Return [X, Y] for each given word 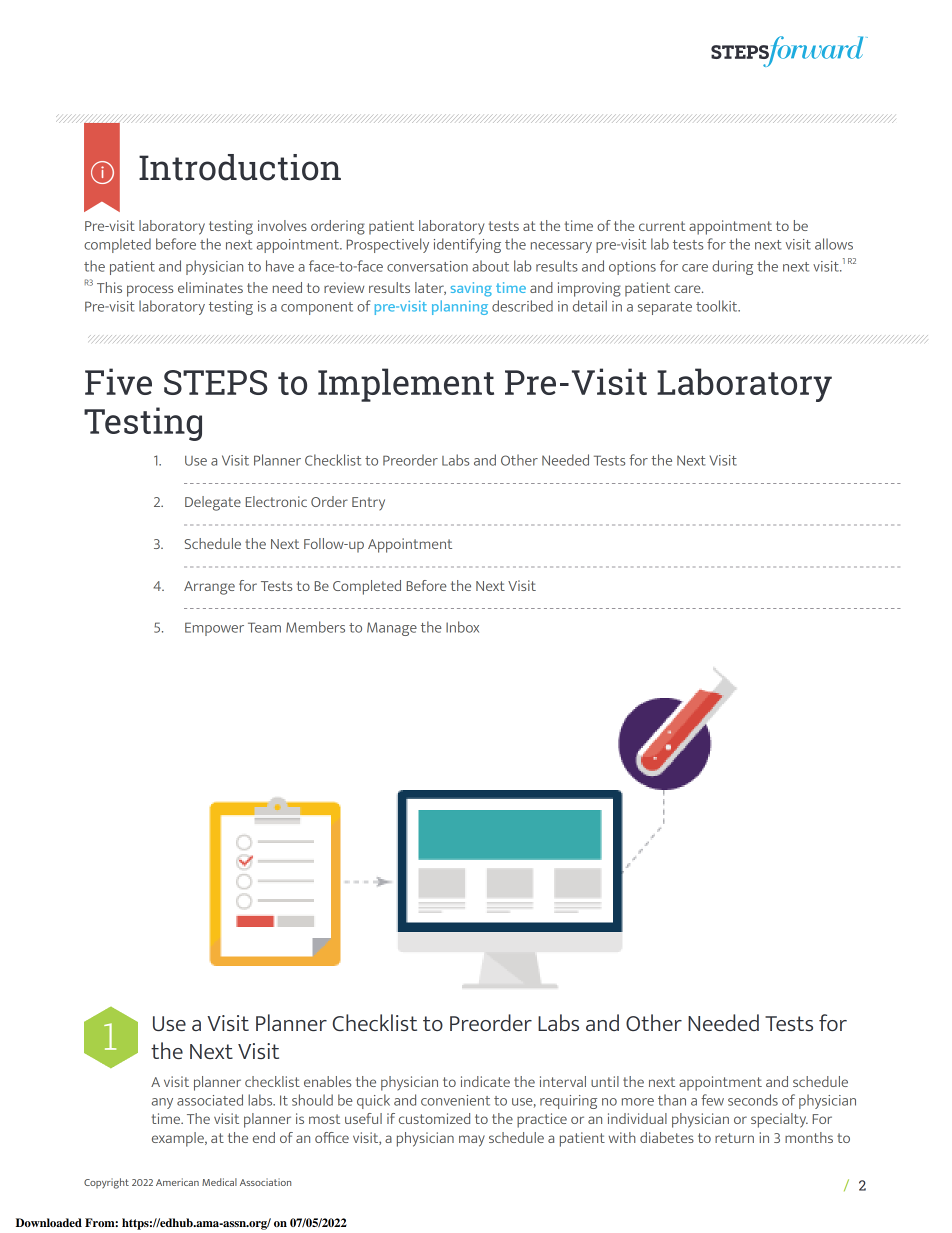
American [177, 1182]
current [662, 226]
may [472, 1141]
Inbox [462, 627]
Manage [392, 629]
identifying [467, 245]
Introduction [240, 167]
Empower [214, 629]
